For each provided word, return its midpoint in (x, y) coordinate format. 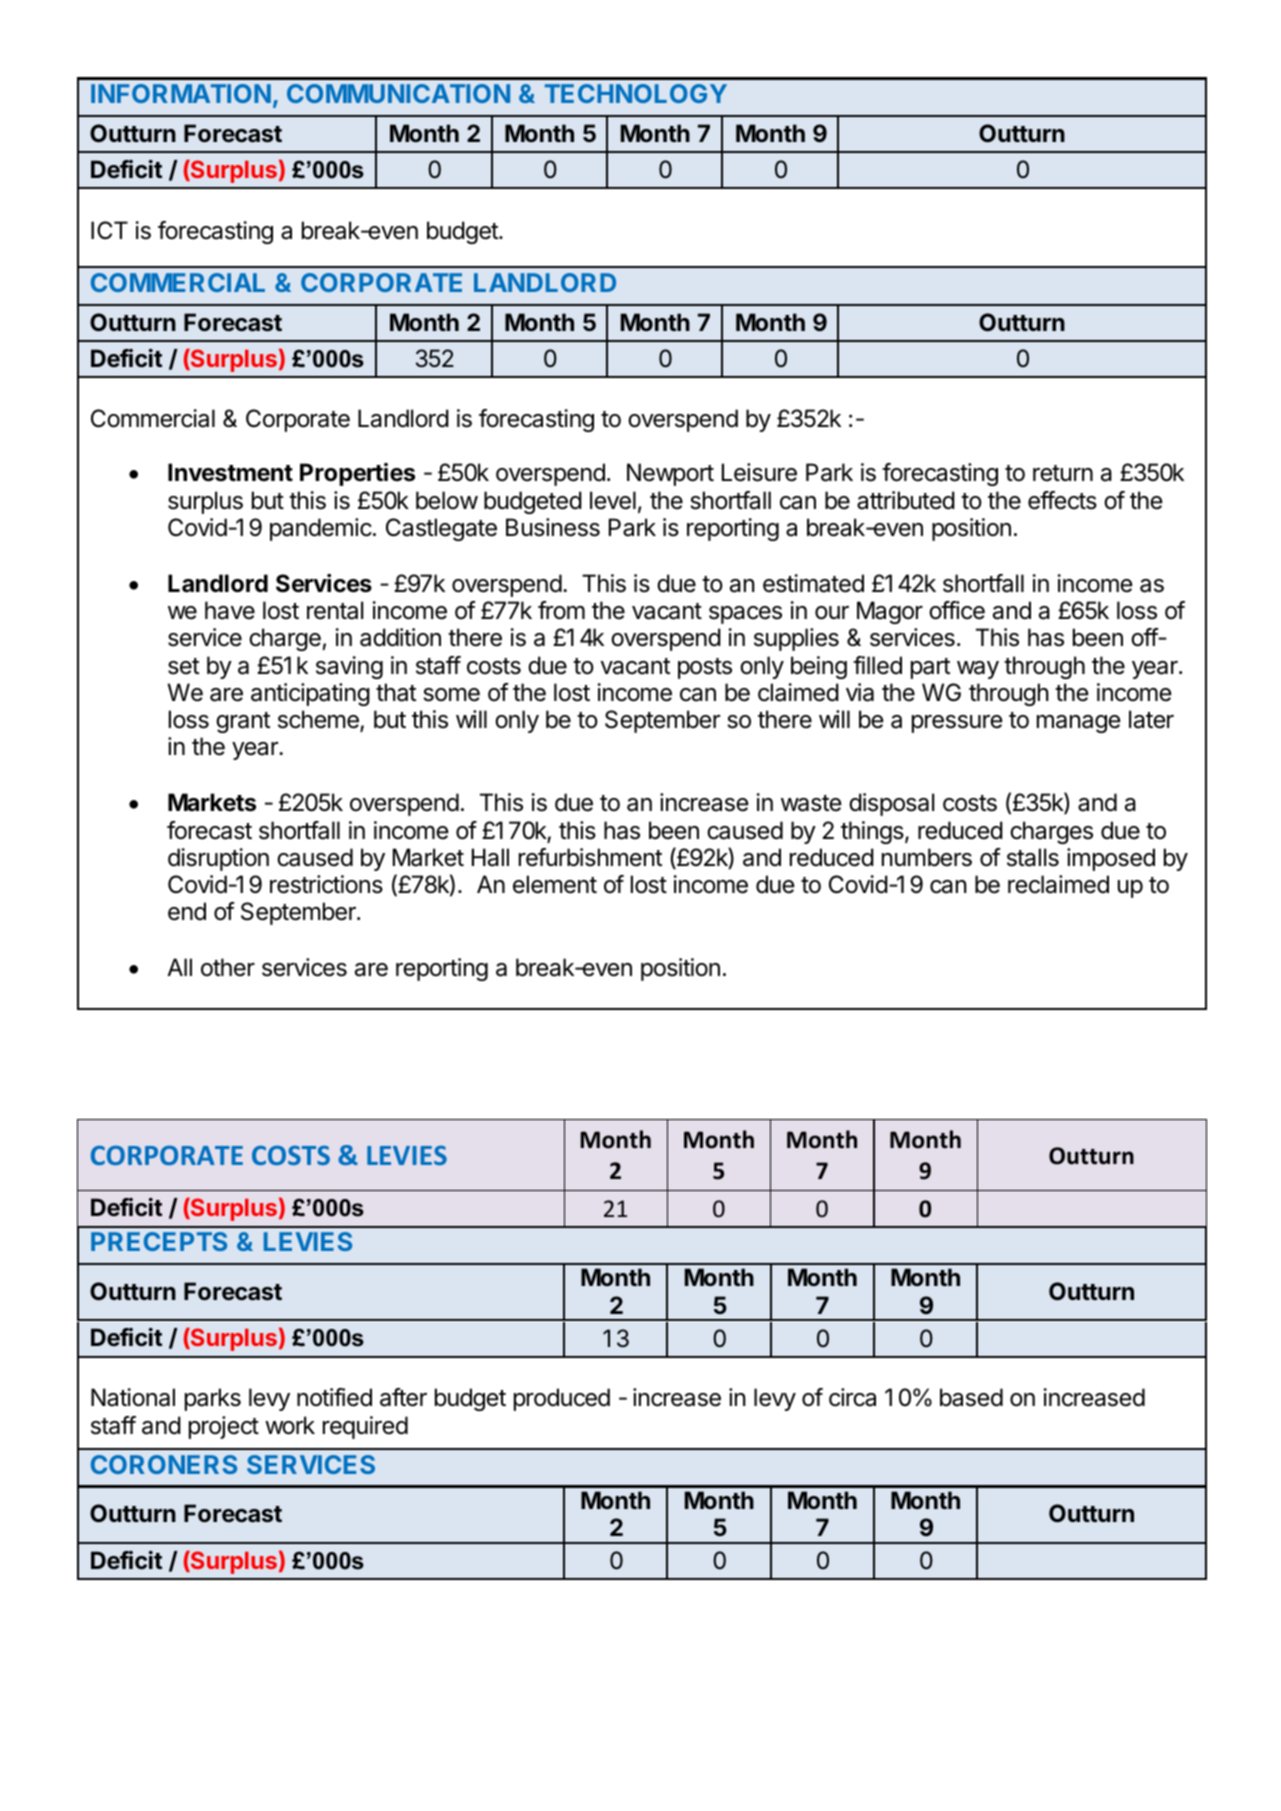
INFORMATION (181, 93)
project (224, 1427)
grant (243, 722)
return (1063, 473)
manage (1079, 724)
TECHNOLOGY (636, 93)
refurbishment (590, 857)
